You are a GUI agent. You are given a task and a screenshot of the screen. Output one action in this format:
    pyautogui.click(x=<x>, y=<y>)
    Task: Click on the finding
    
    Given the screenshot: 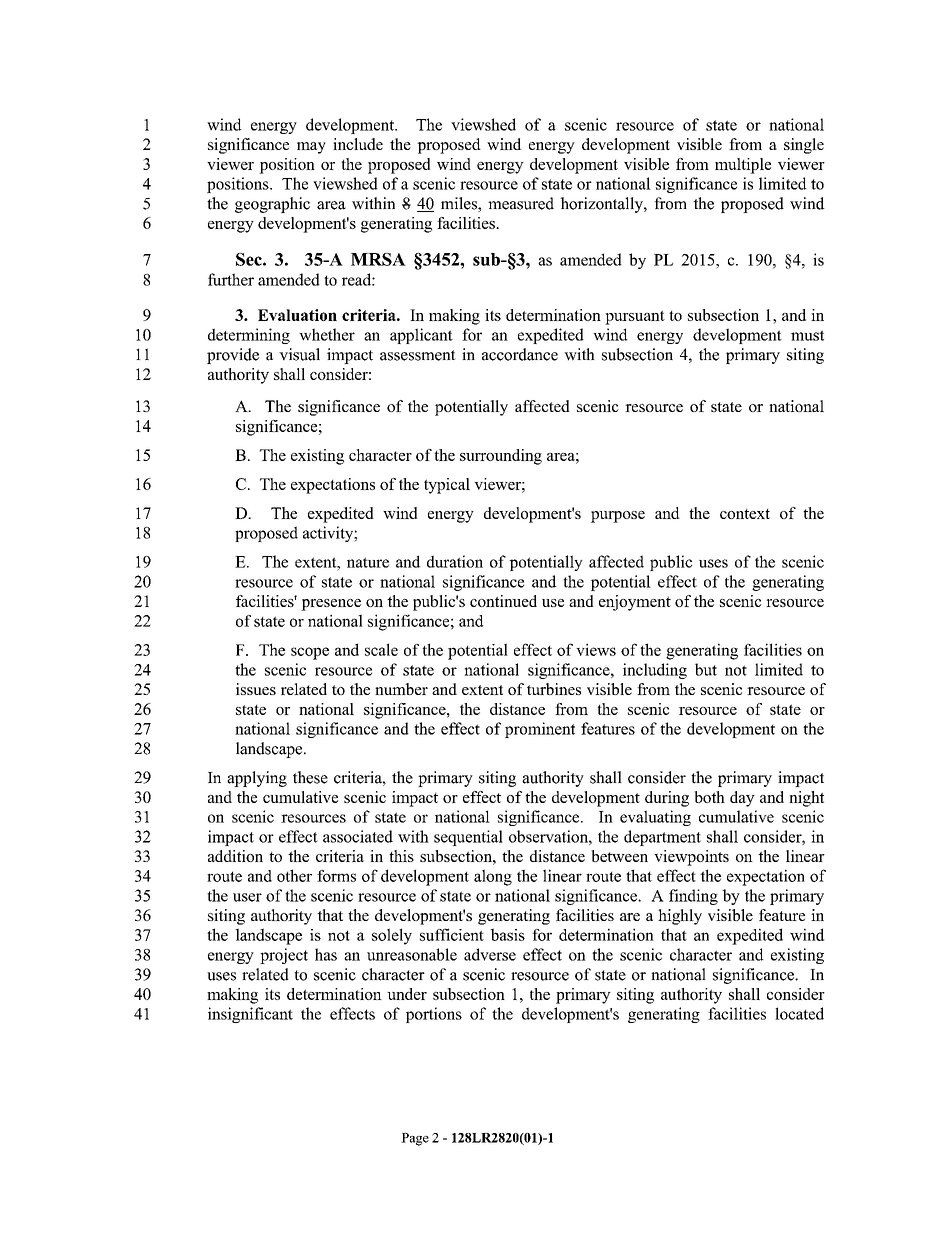 What is the action you would take?
    pyautogui.click(x=693, y=897)
